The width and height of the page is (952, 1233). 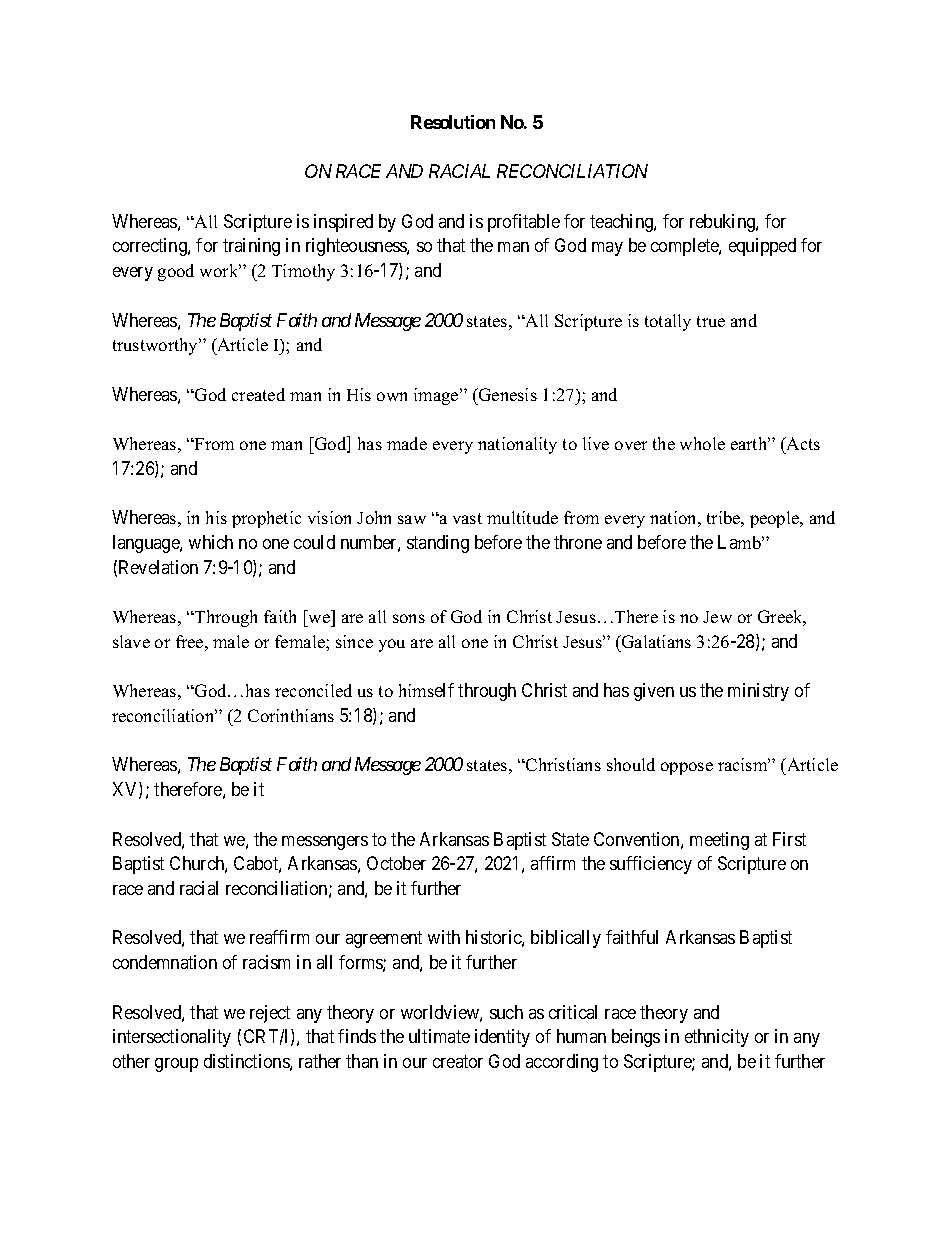 I want to click on oppose, so click(x=687, y=768).
